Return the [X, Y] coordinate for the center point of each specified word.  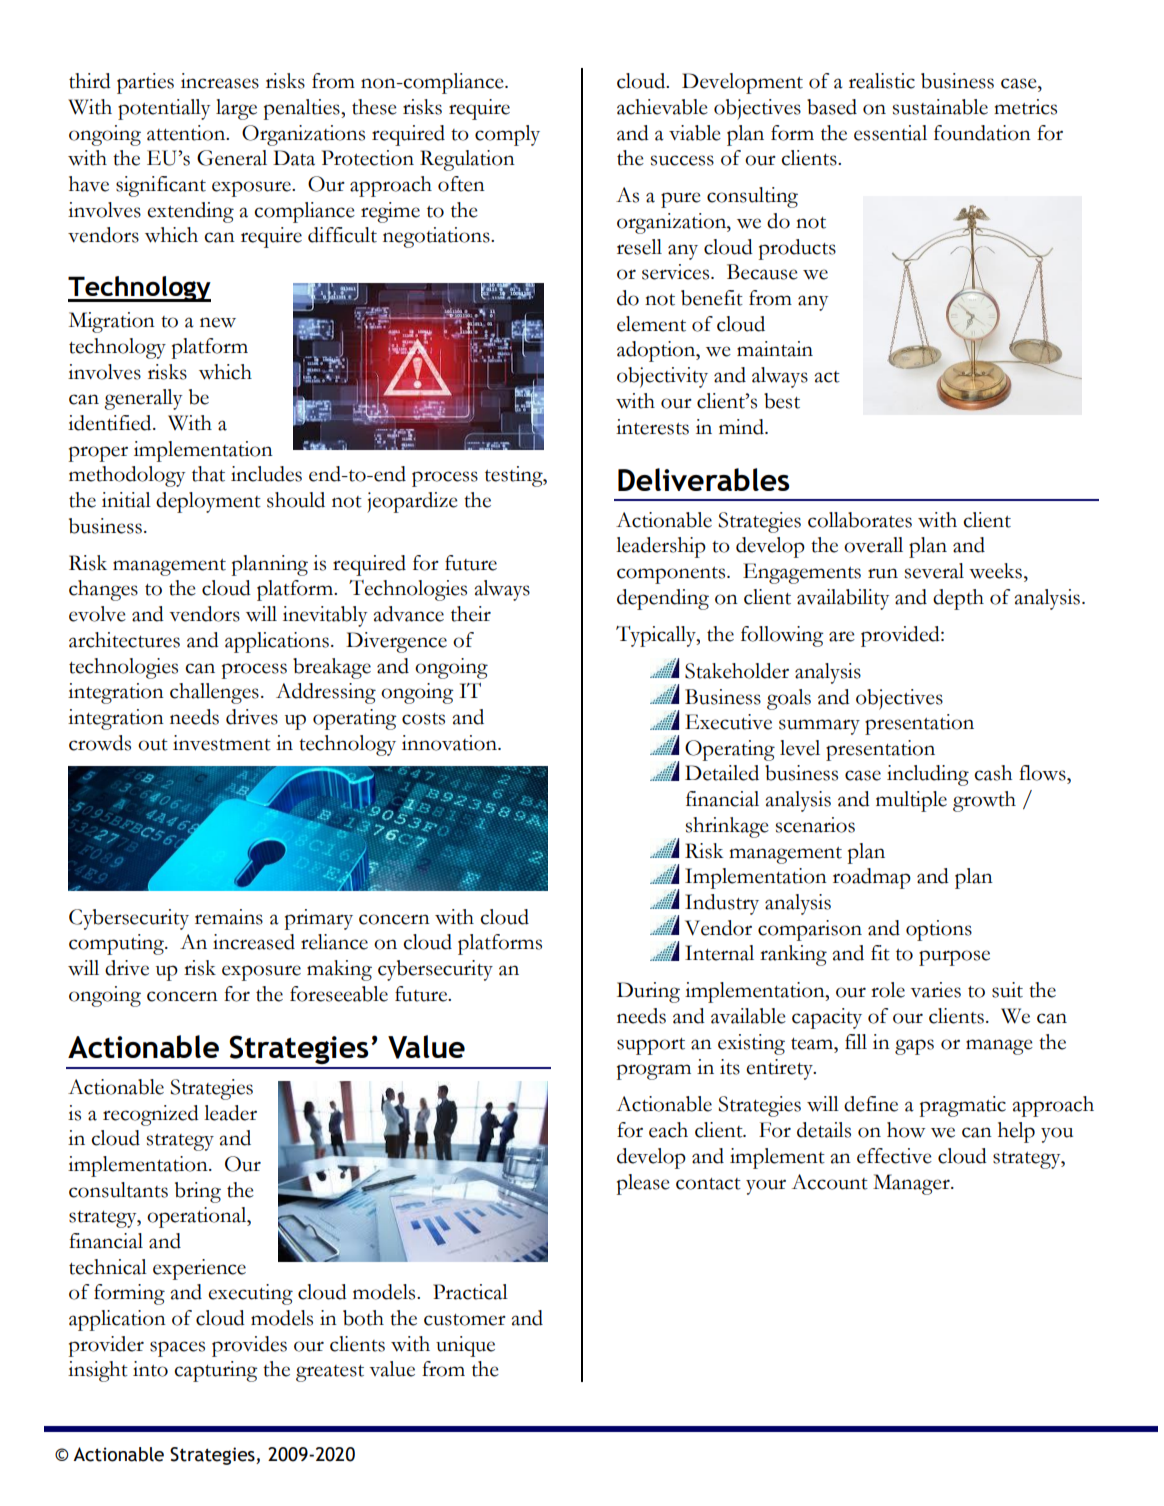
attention [187, 133]
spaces [177, 1349]
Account [830, 1182]
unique [465, 1346]
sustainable [940, 107]
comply [507, 135]
